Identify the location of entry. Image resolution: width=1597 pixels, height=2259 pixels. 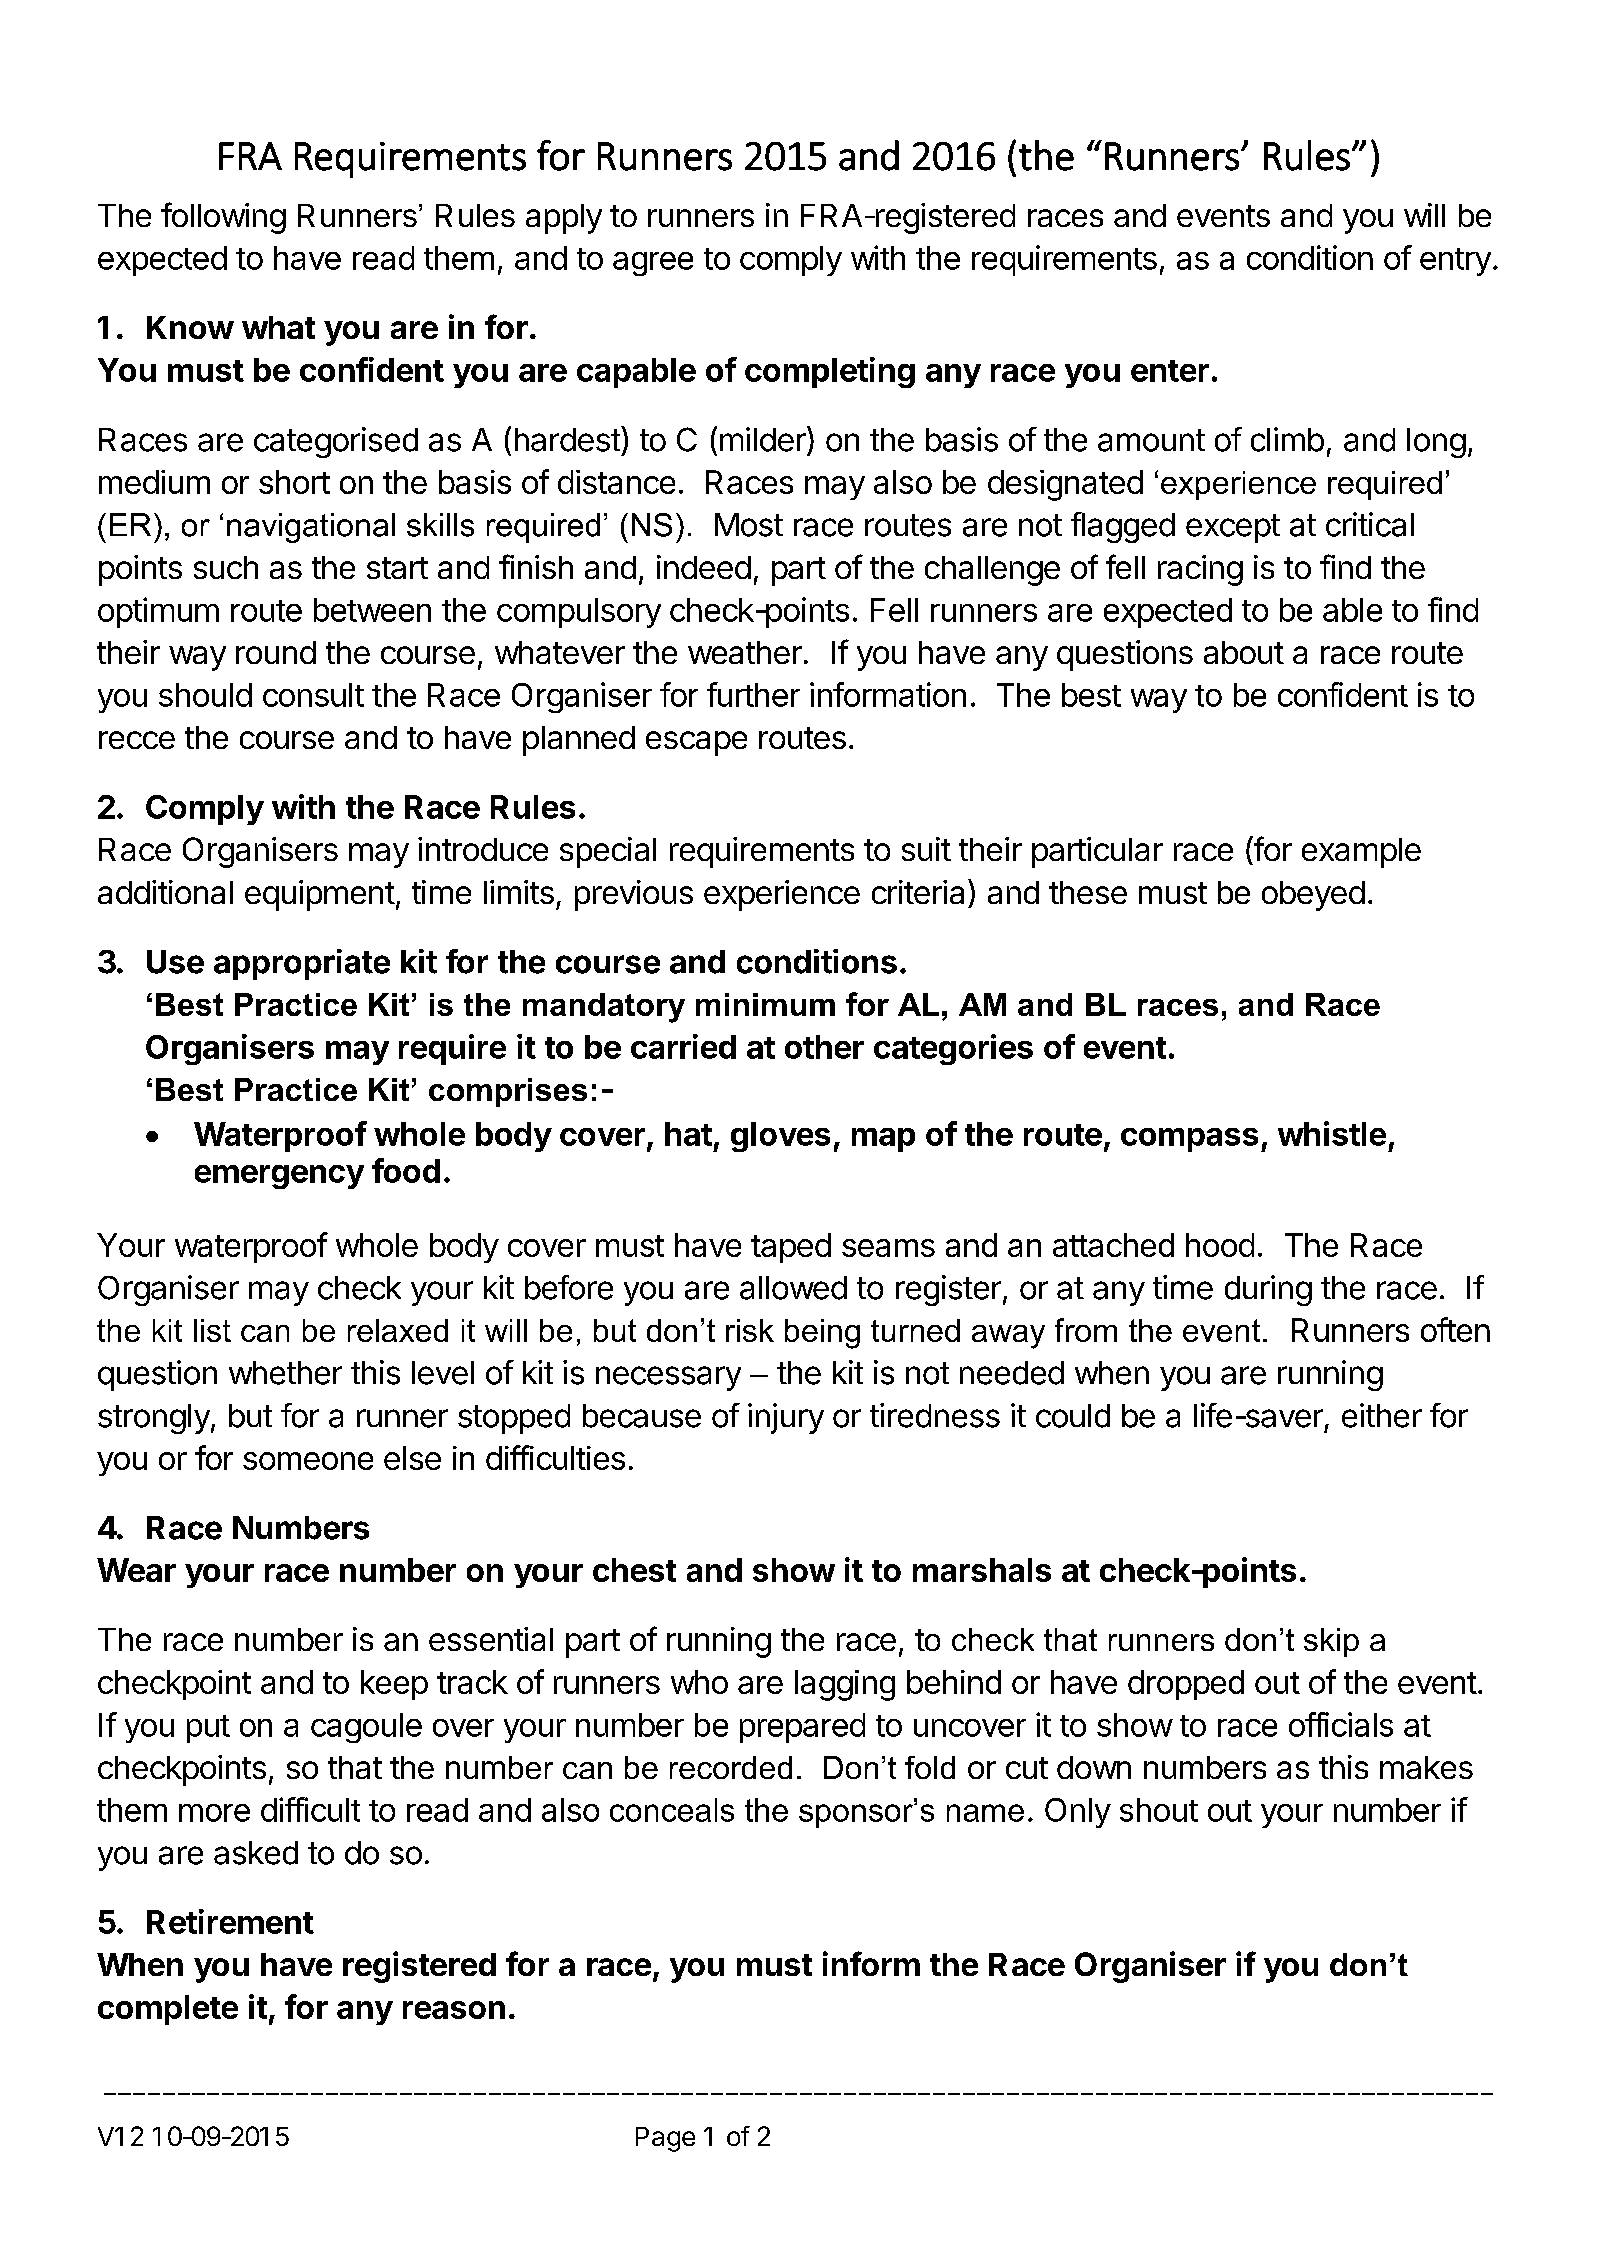
(1455, 262).
